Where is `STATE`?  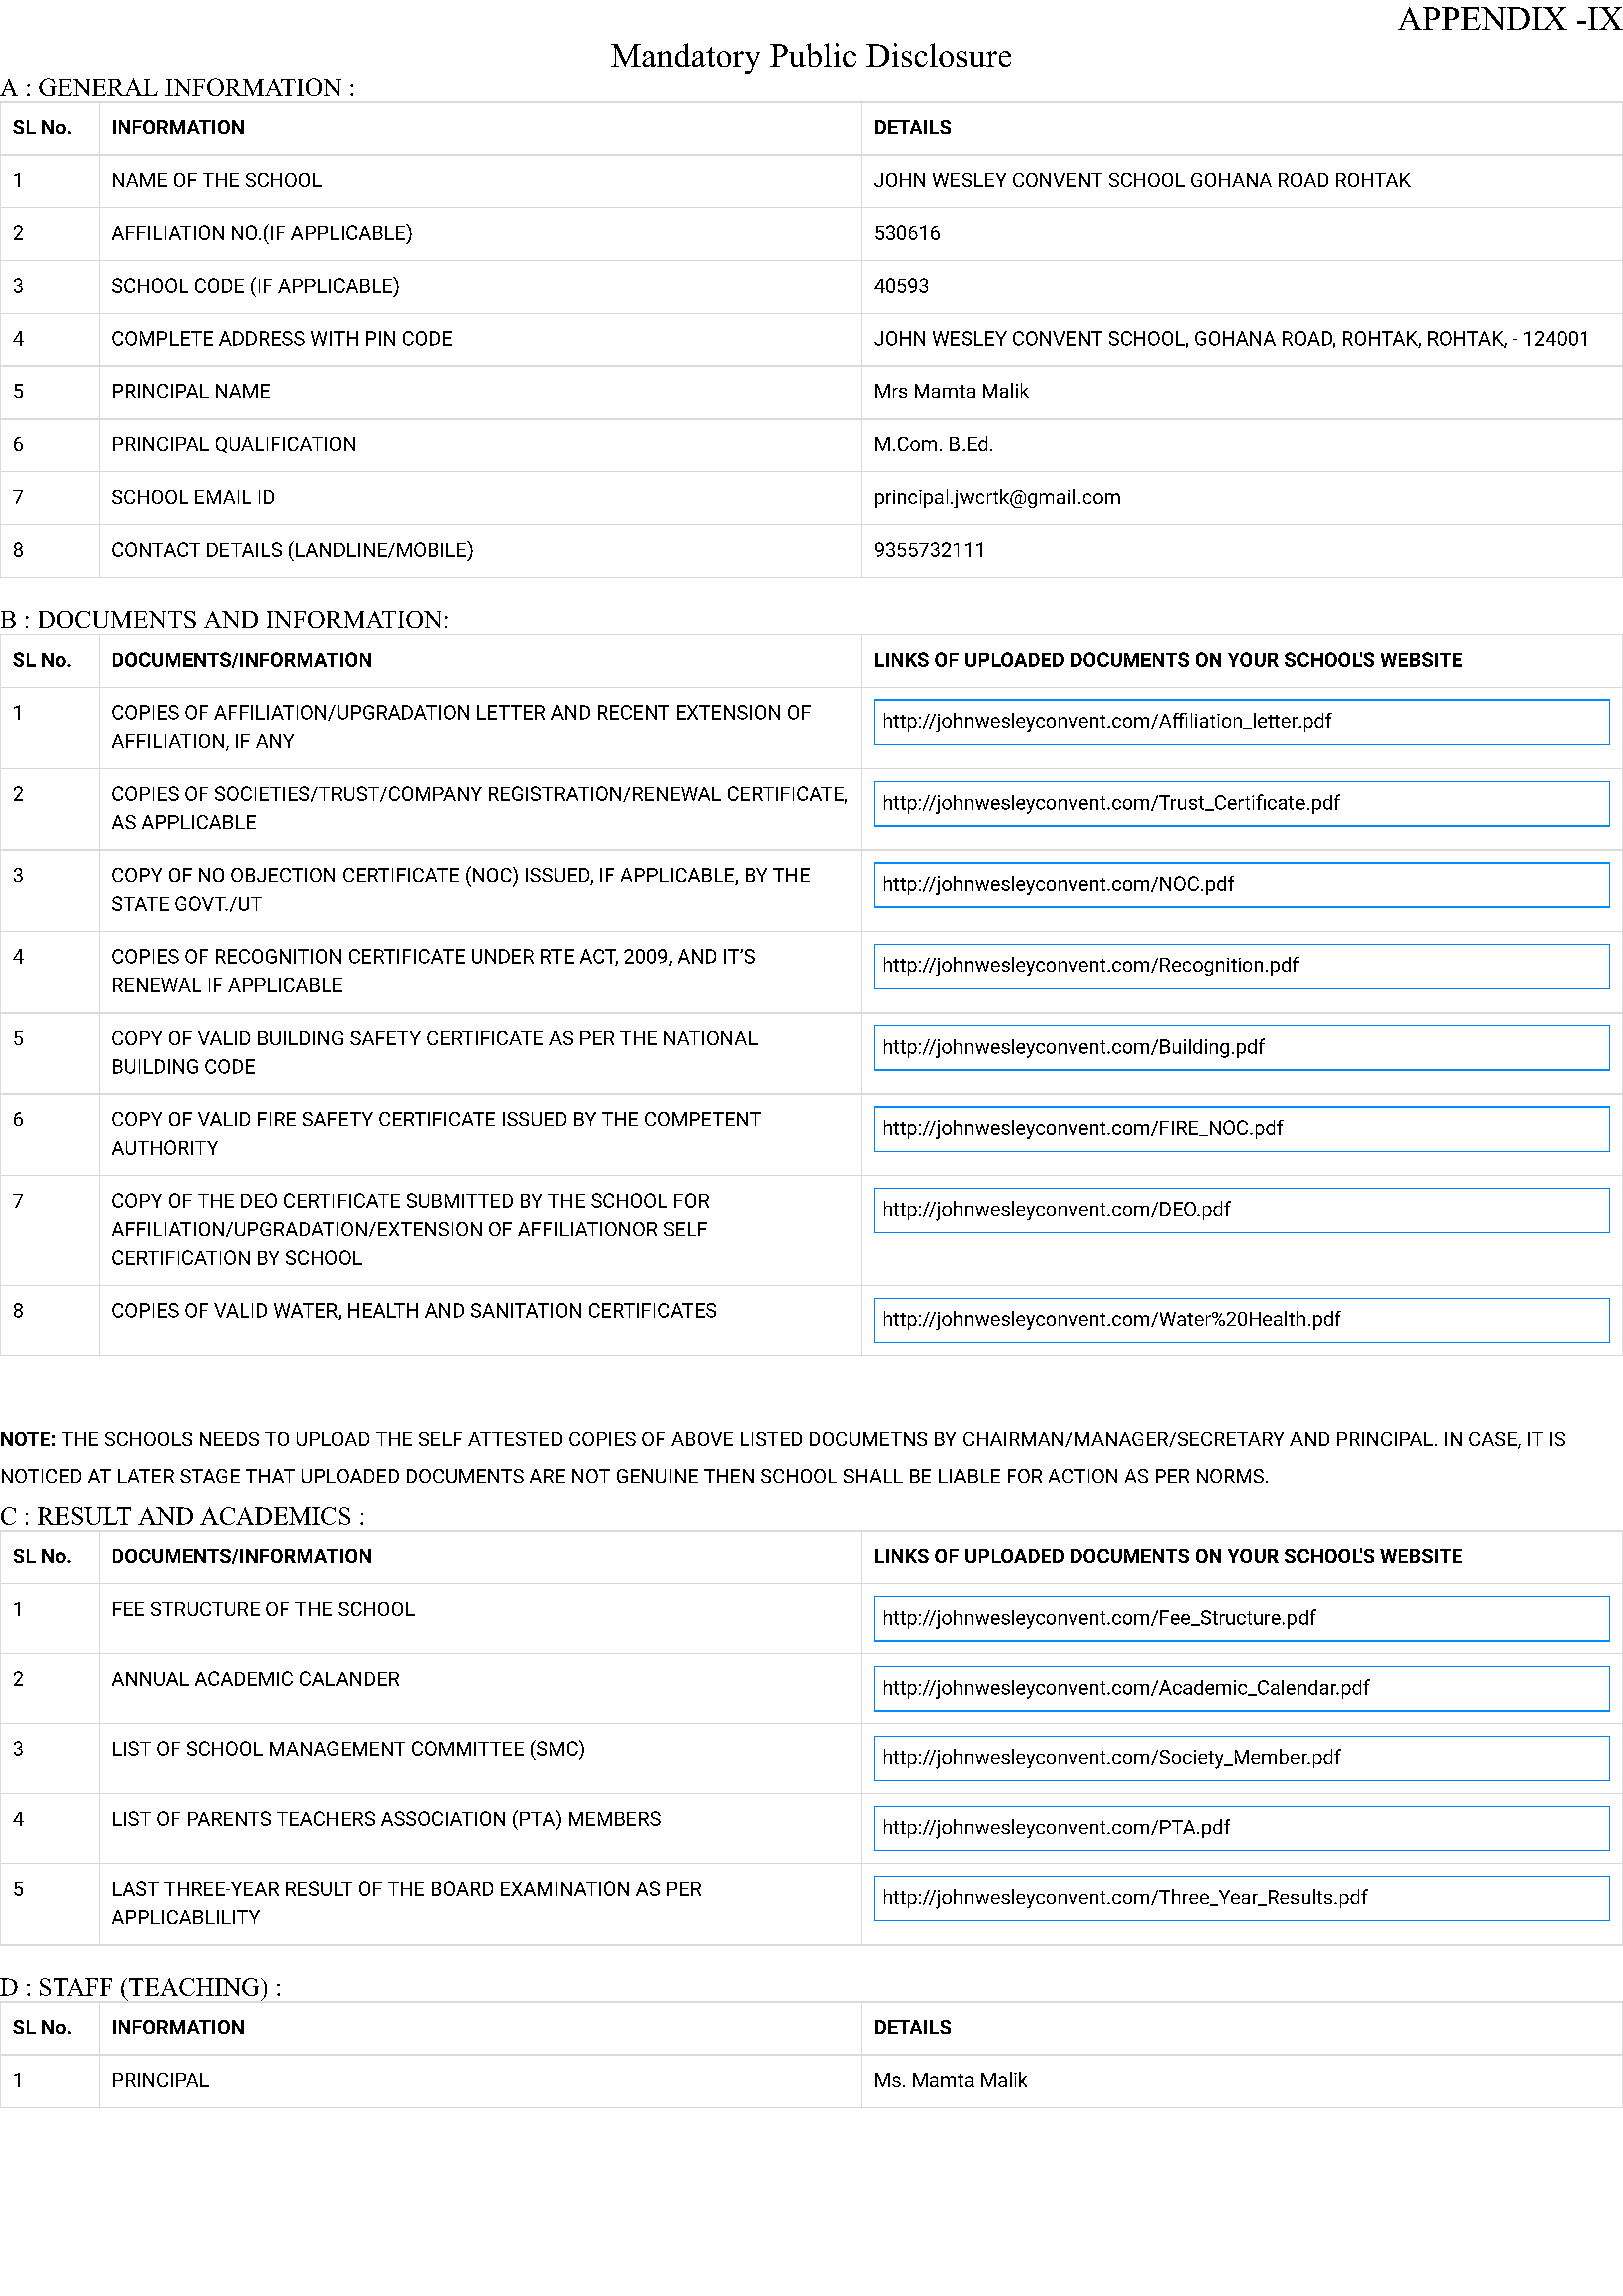
STATE is located at coordinates (140, 903).
